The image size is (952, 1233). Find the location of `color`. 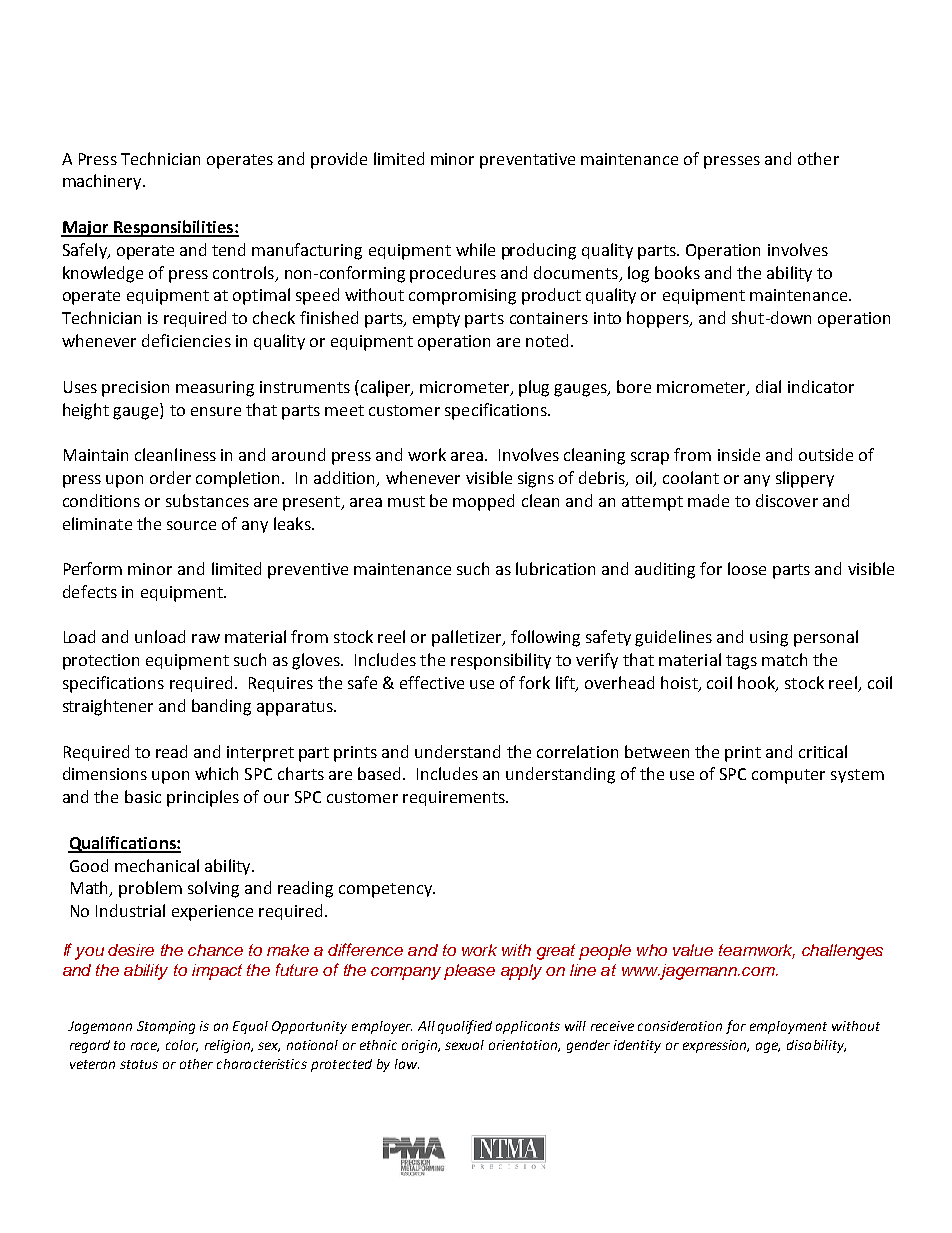

color is located at coordinates (182, 1046).
